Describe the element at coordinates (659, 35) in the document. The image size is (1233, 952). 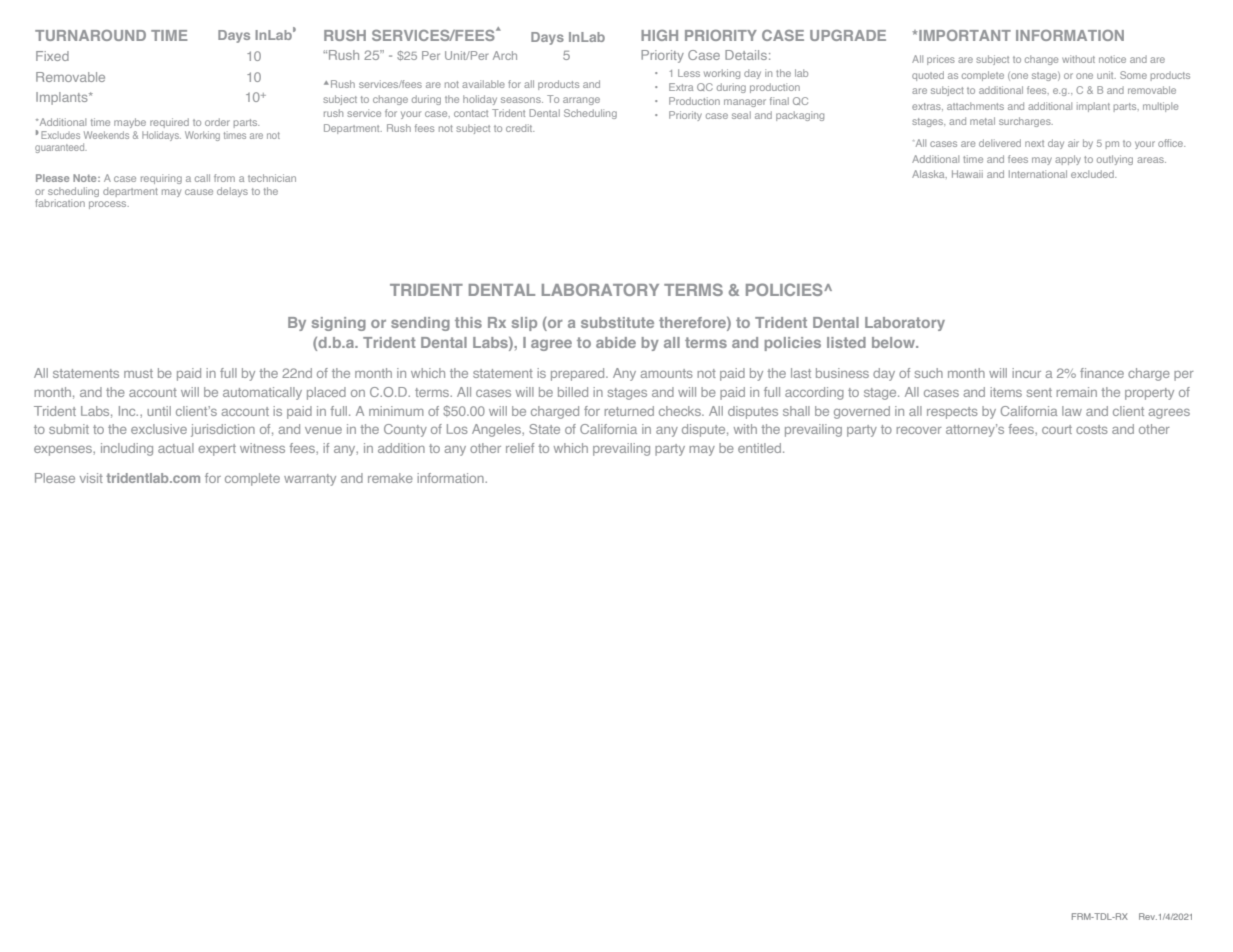
I see `HIGH` at that location.
